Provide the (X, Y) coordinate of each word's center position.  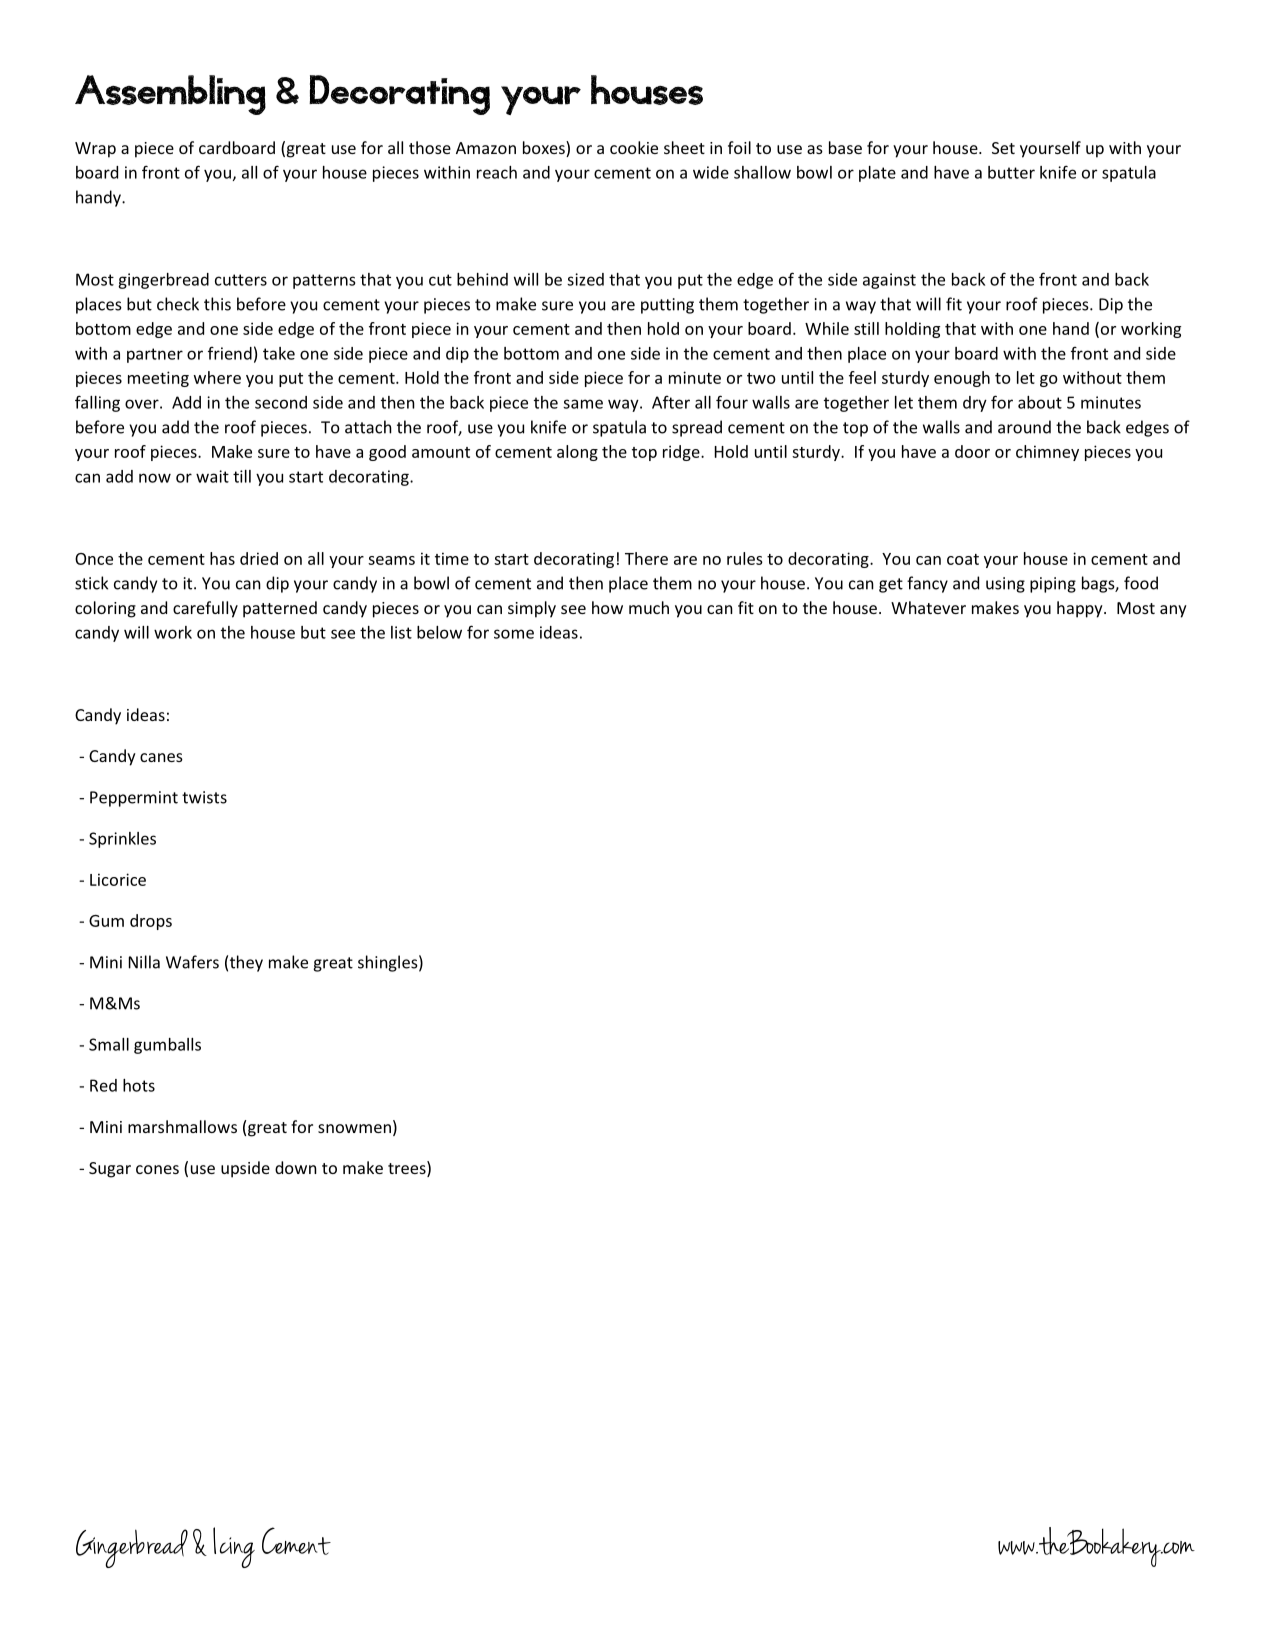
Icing (234, 1547)
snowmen (354, 1128)
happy (1081, 609)
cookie (634, 147)
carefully (205, 609)
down (296, 1167)
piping (1053, 585)
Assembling (170, 95)
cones (157, 1169)
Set (1003, 148)
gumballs (167, 1046)
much (649, 607)
